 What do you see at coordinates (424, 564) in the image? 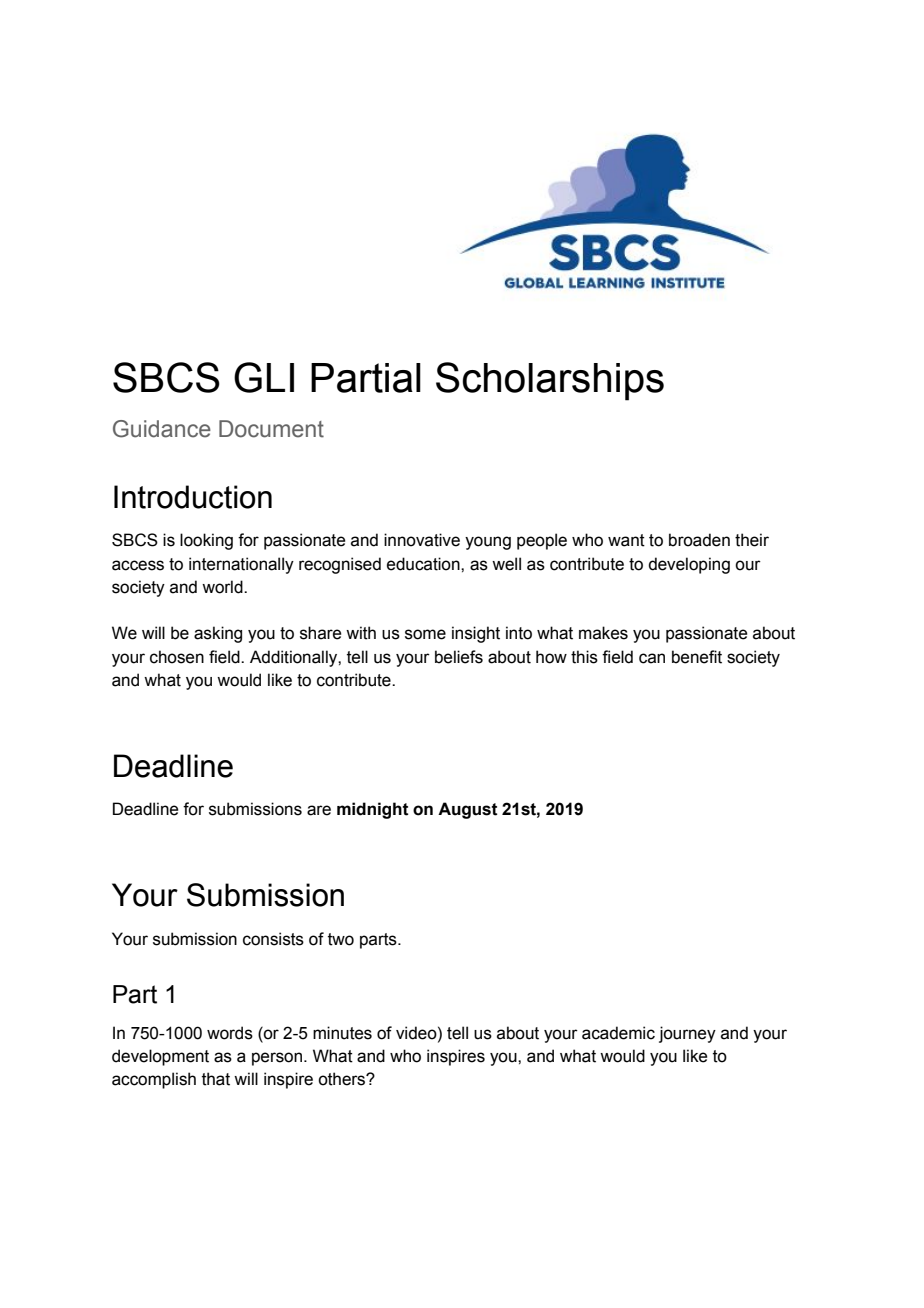
I see `education` at bounding box center [424, 564].
